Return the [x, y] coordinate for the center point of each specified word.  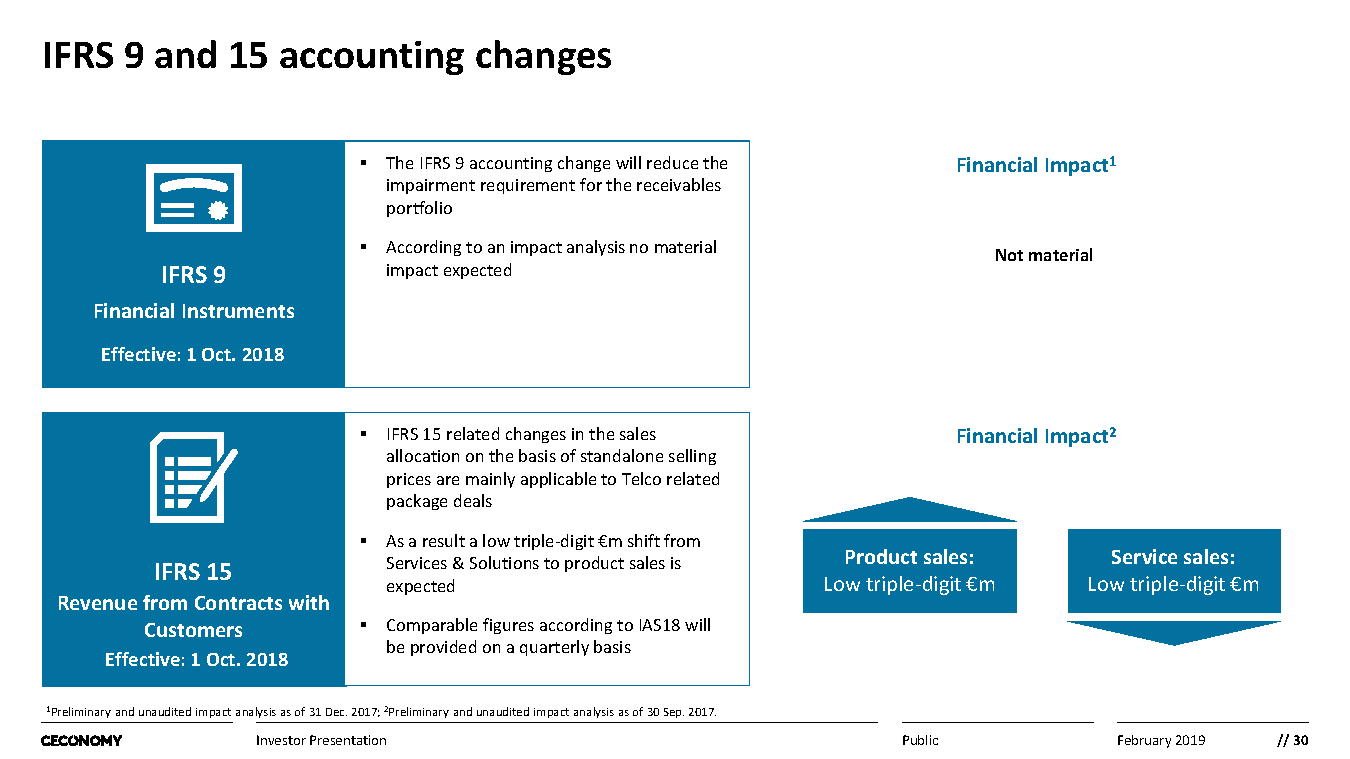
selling [692, 457]
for [591, 184]
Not [1009, 255]
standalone [622, 455]
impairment [431, 186]
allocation [423, 455]
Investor [281, 740]
